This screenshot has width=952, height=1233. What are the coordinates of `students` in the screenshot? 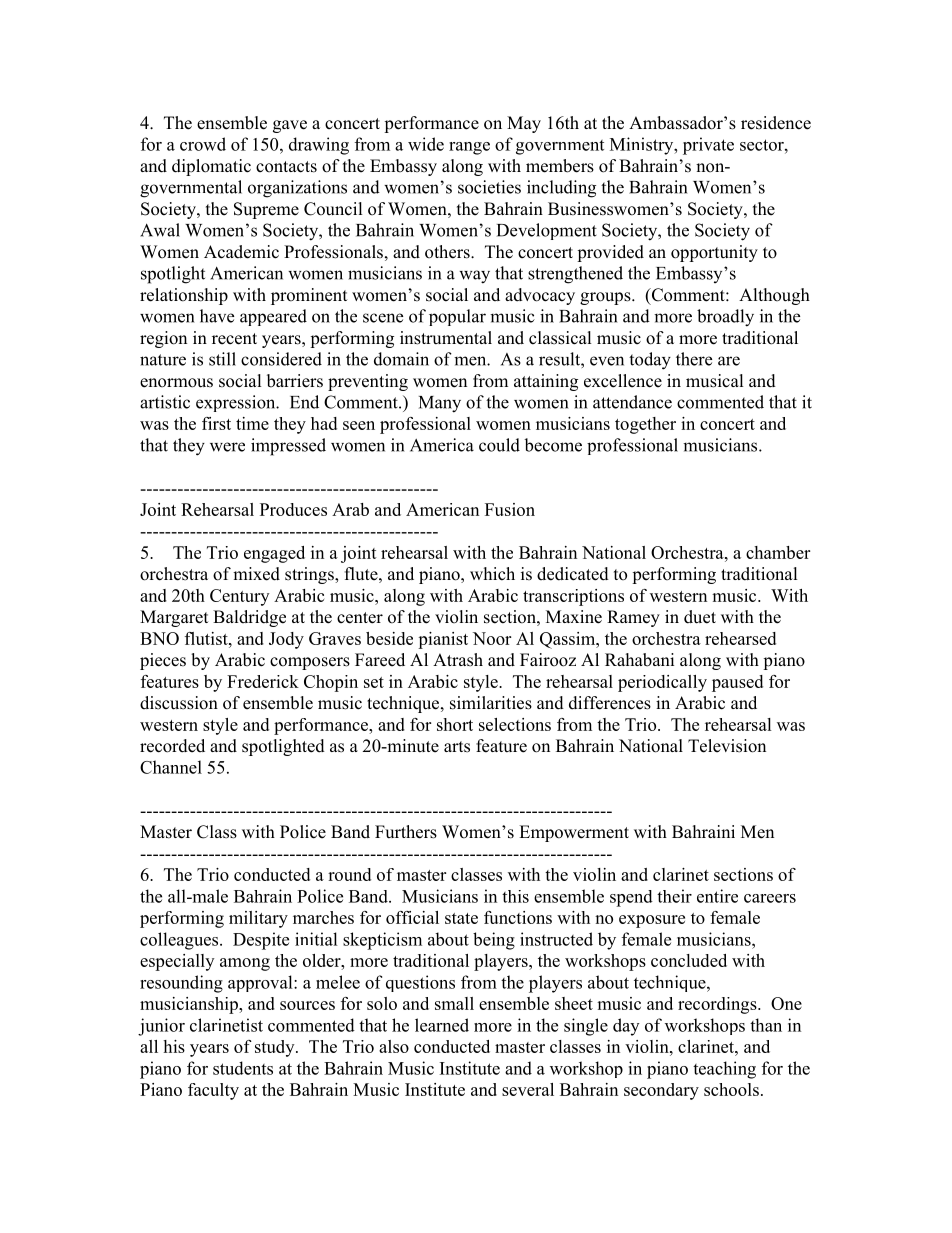 It's located at (243, 1068).
